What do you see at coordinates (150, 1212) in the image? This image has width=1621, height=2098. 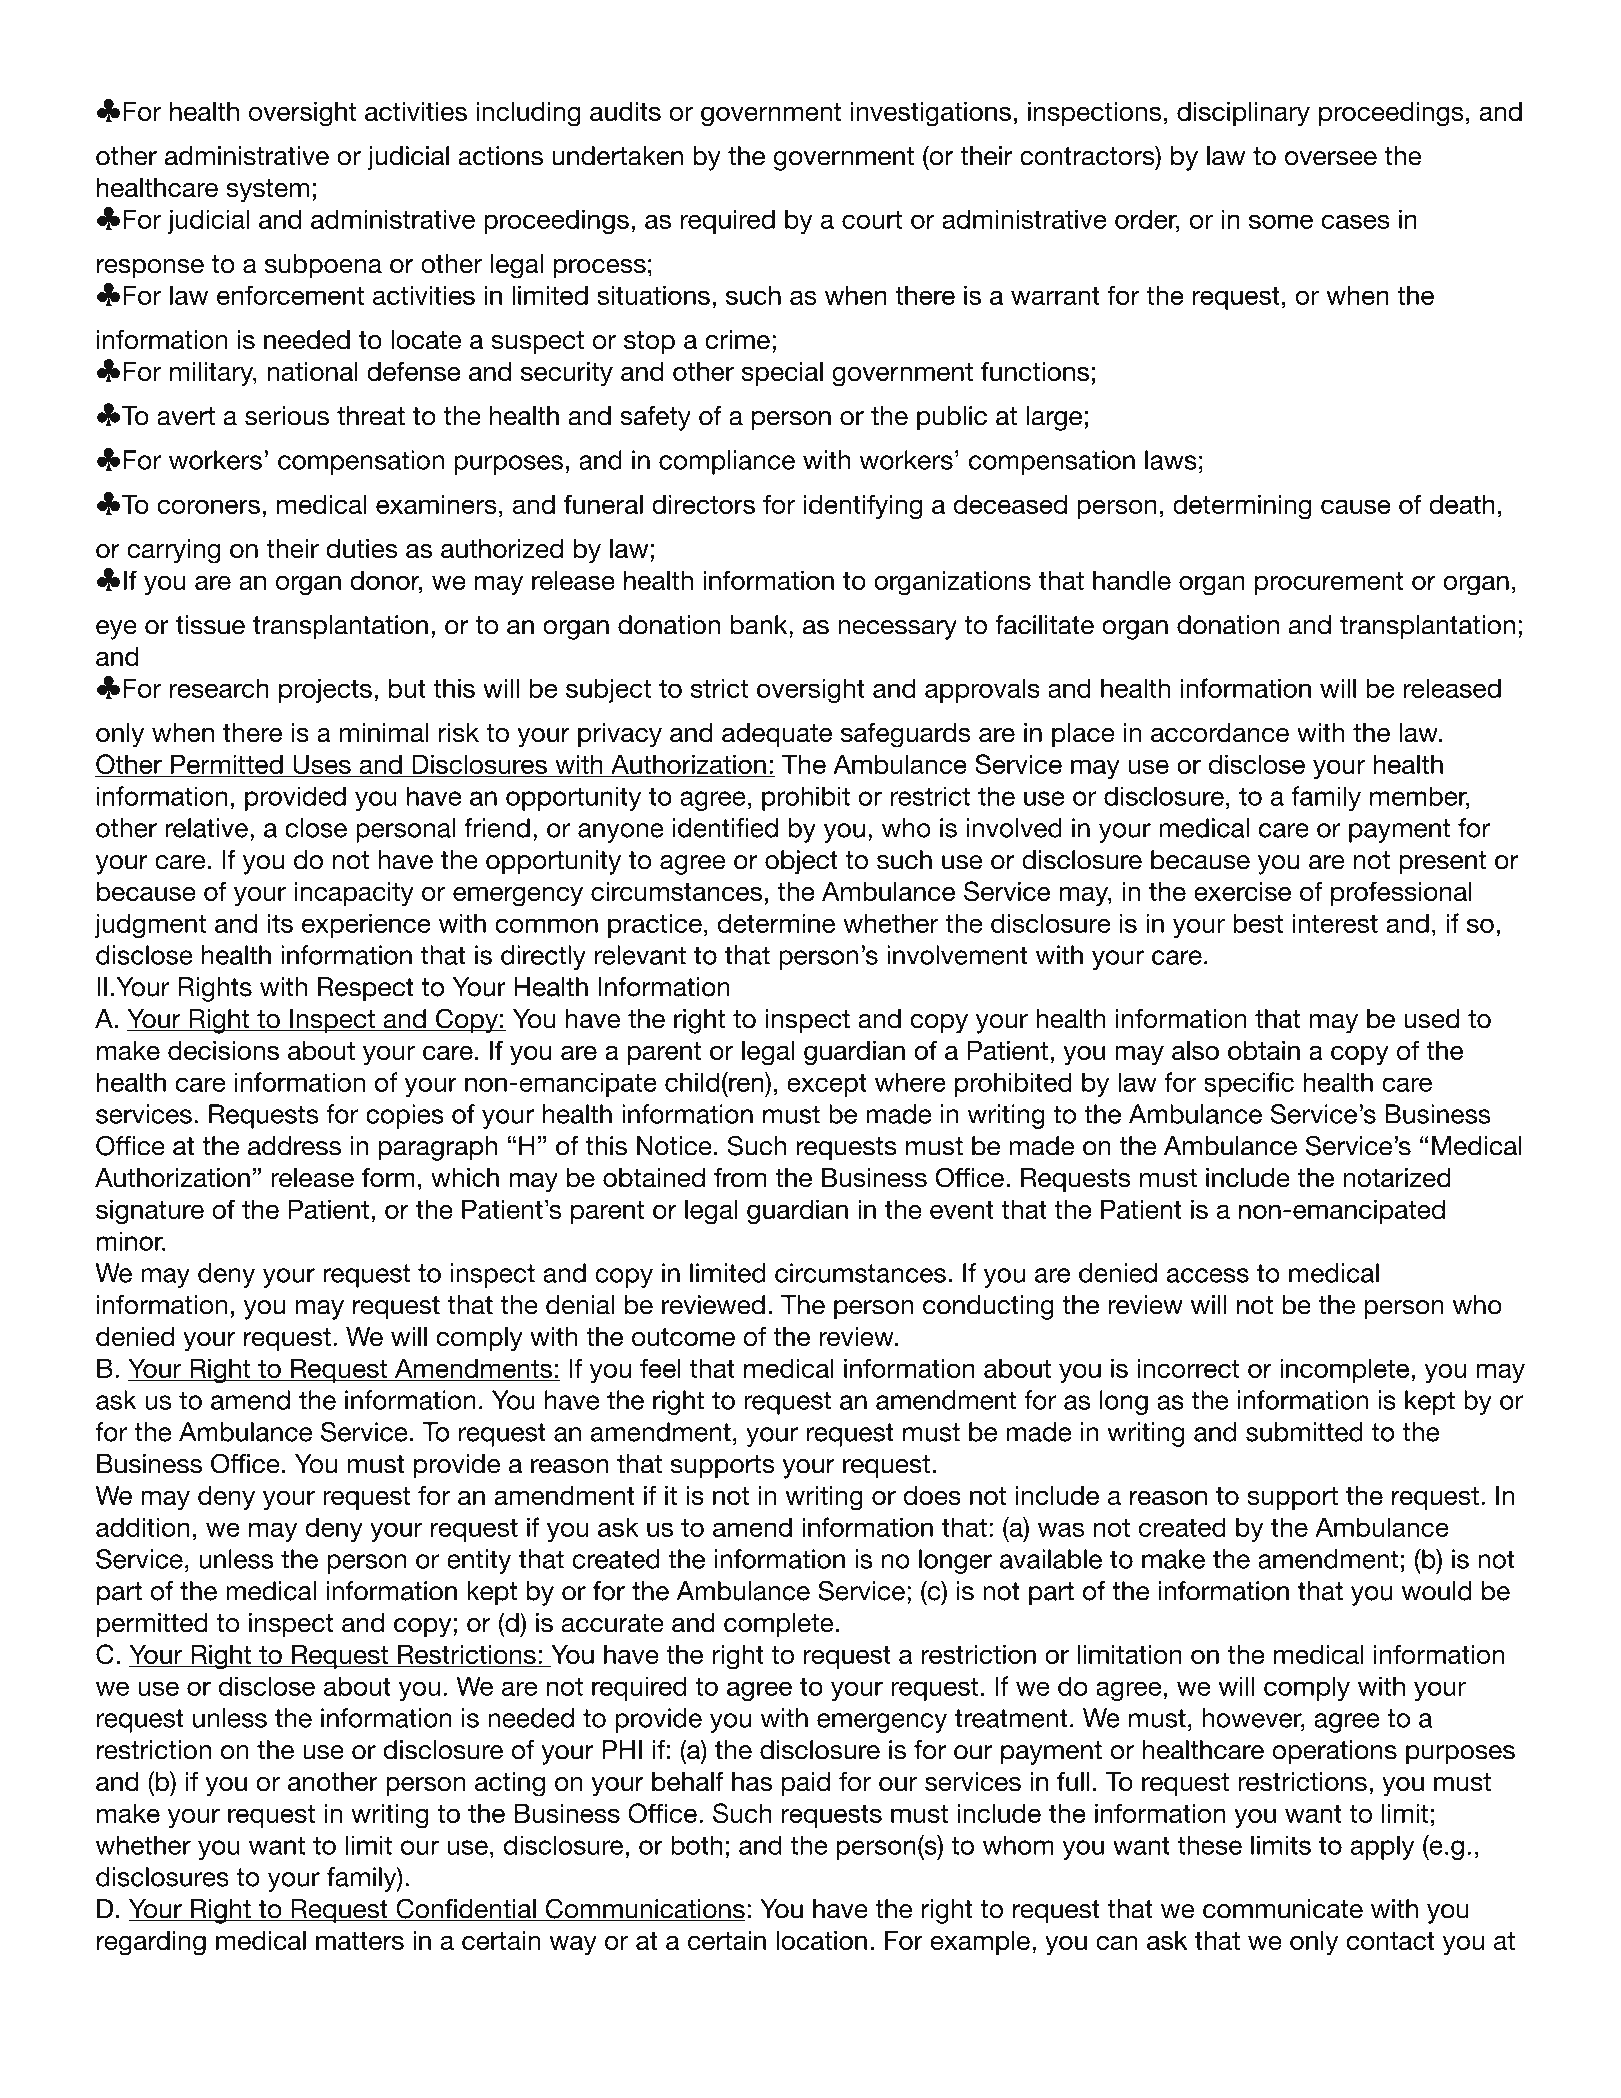 I see `signature` at bounding box center [150, 1212].
